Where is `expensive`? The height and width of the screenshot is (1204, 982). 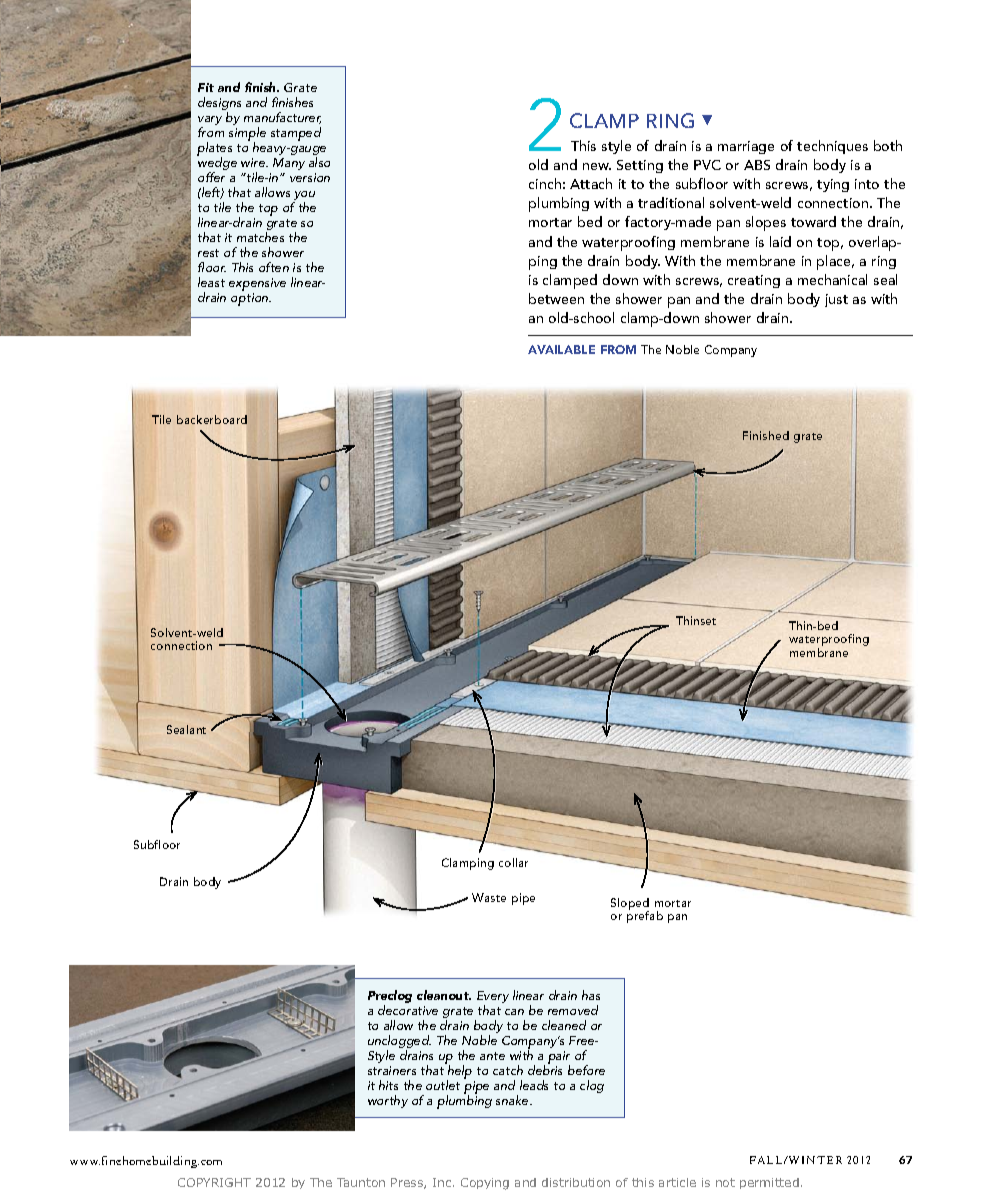
expensive is located at coordinates (257, 286).
